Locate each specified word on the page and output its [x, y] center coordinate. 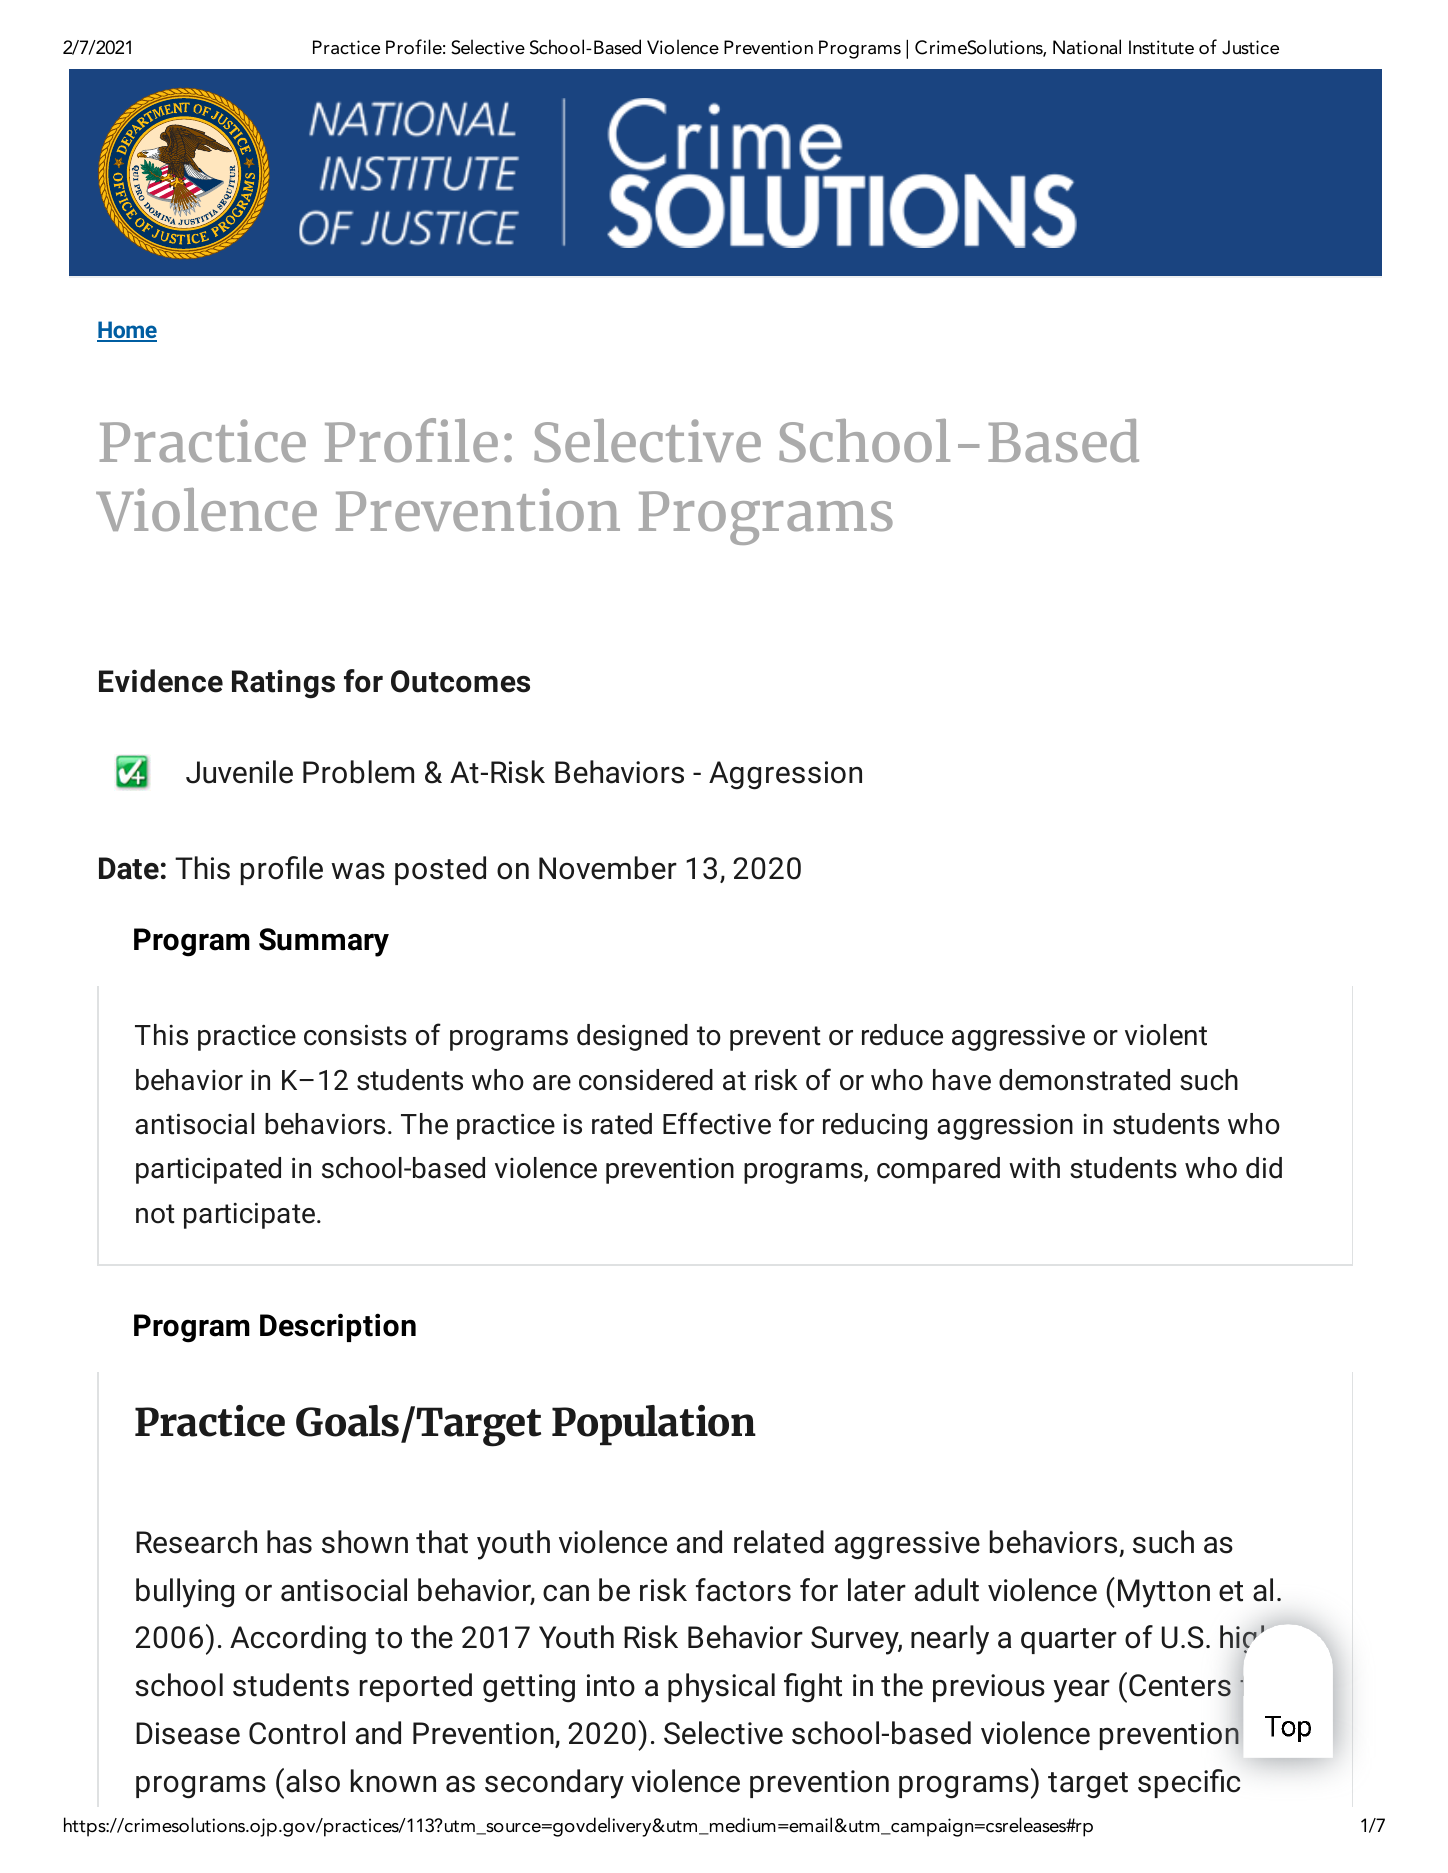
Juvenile [239, 772]
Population [654, 1425]
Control [297, 1733]
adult [947, 1590]
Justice [1250, 47]
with [1034, 1168]
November [608, 868]
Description [338, 1327]
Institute [1161, 47]
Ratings [283, 684]
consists [355, 1035]
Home [127, 331]
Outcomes [460, 681]
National [1087, 47]
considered [646, 1080]
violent [1166, 1035]
